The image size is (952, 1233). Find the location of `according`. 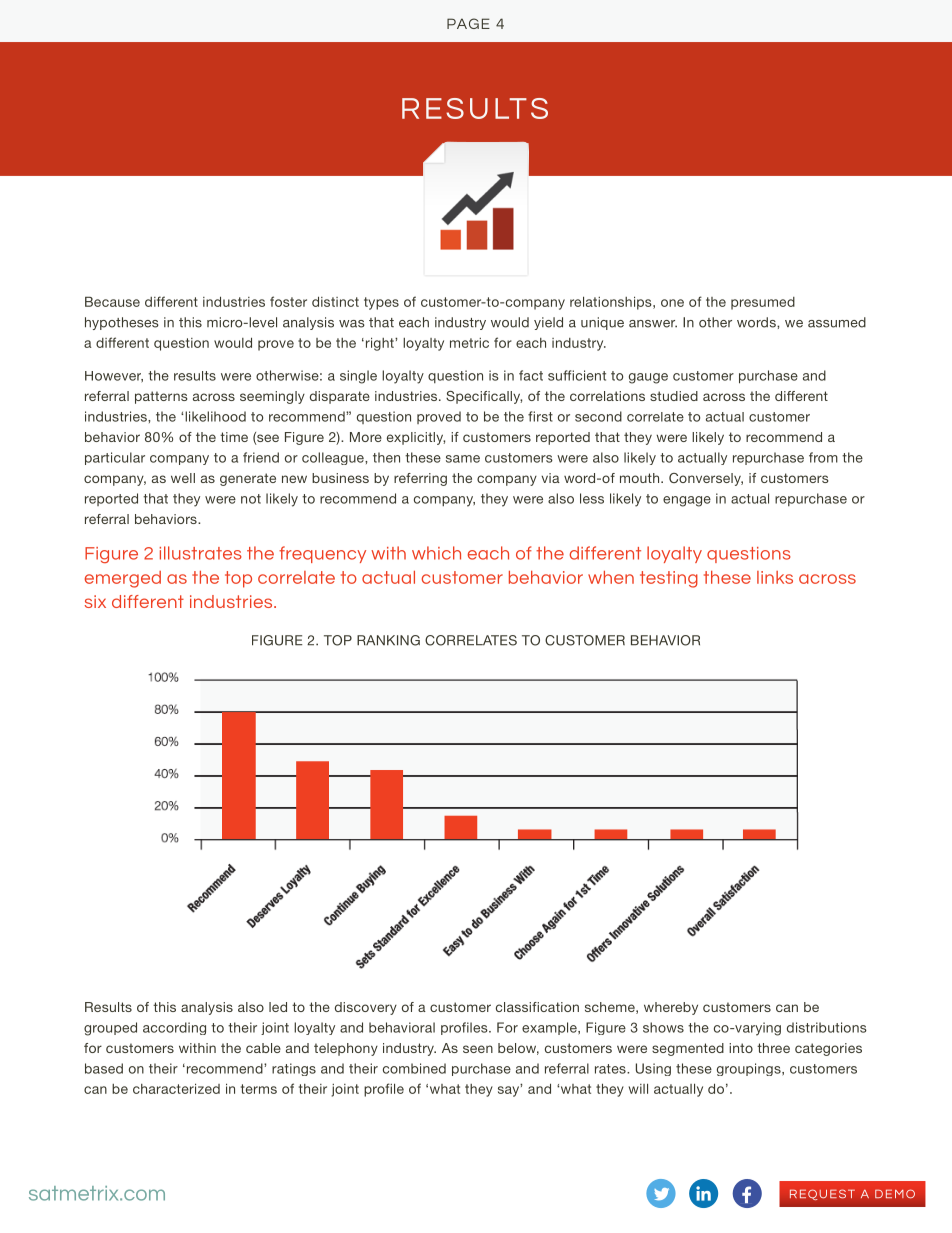

according is located at coordinates (174, 1028).
